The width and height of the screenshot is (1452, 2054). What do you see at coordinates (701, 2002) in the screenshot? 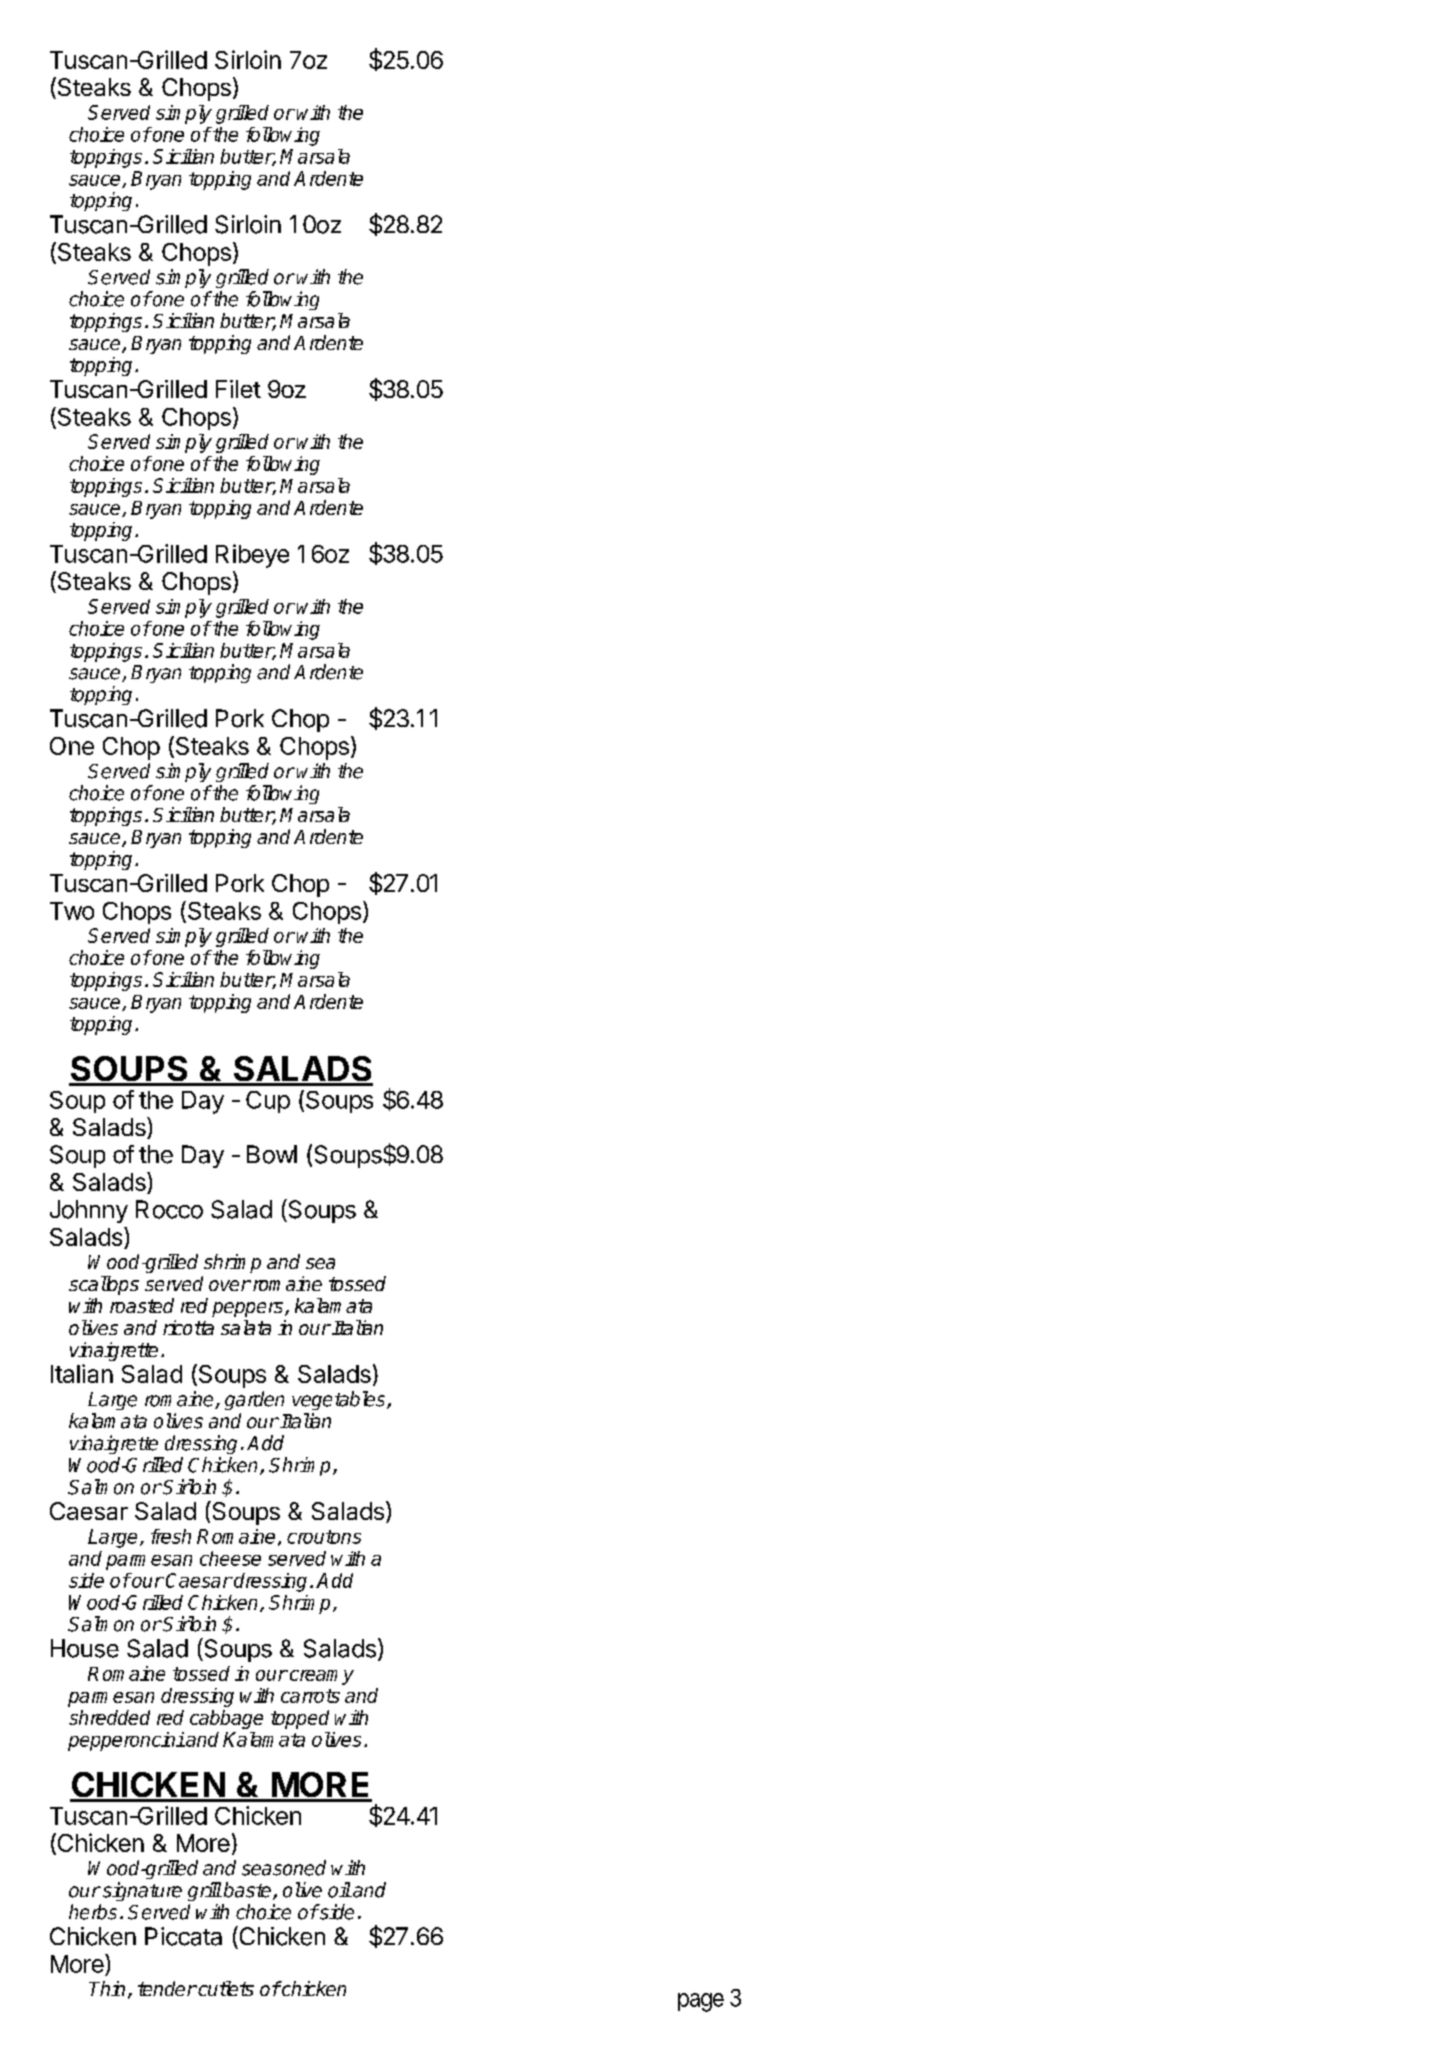
I see `page` at bounding box center [701, 2002].
